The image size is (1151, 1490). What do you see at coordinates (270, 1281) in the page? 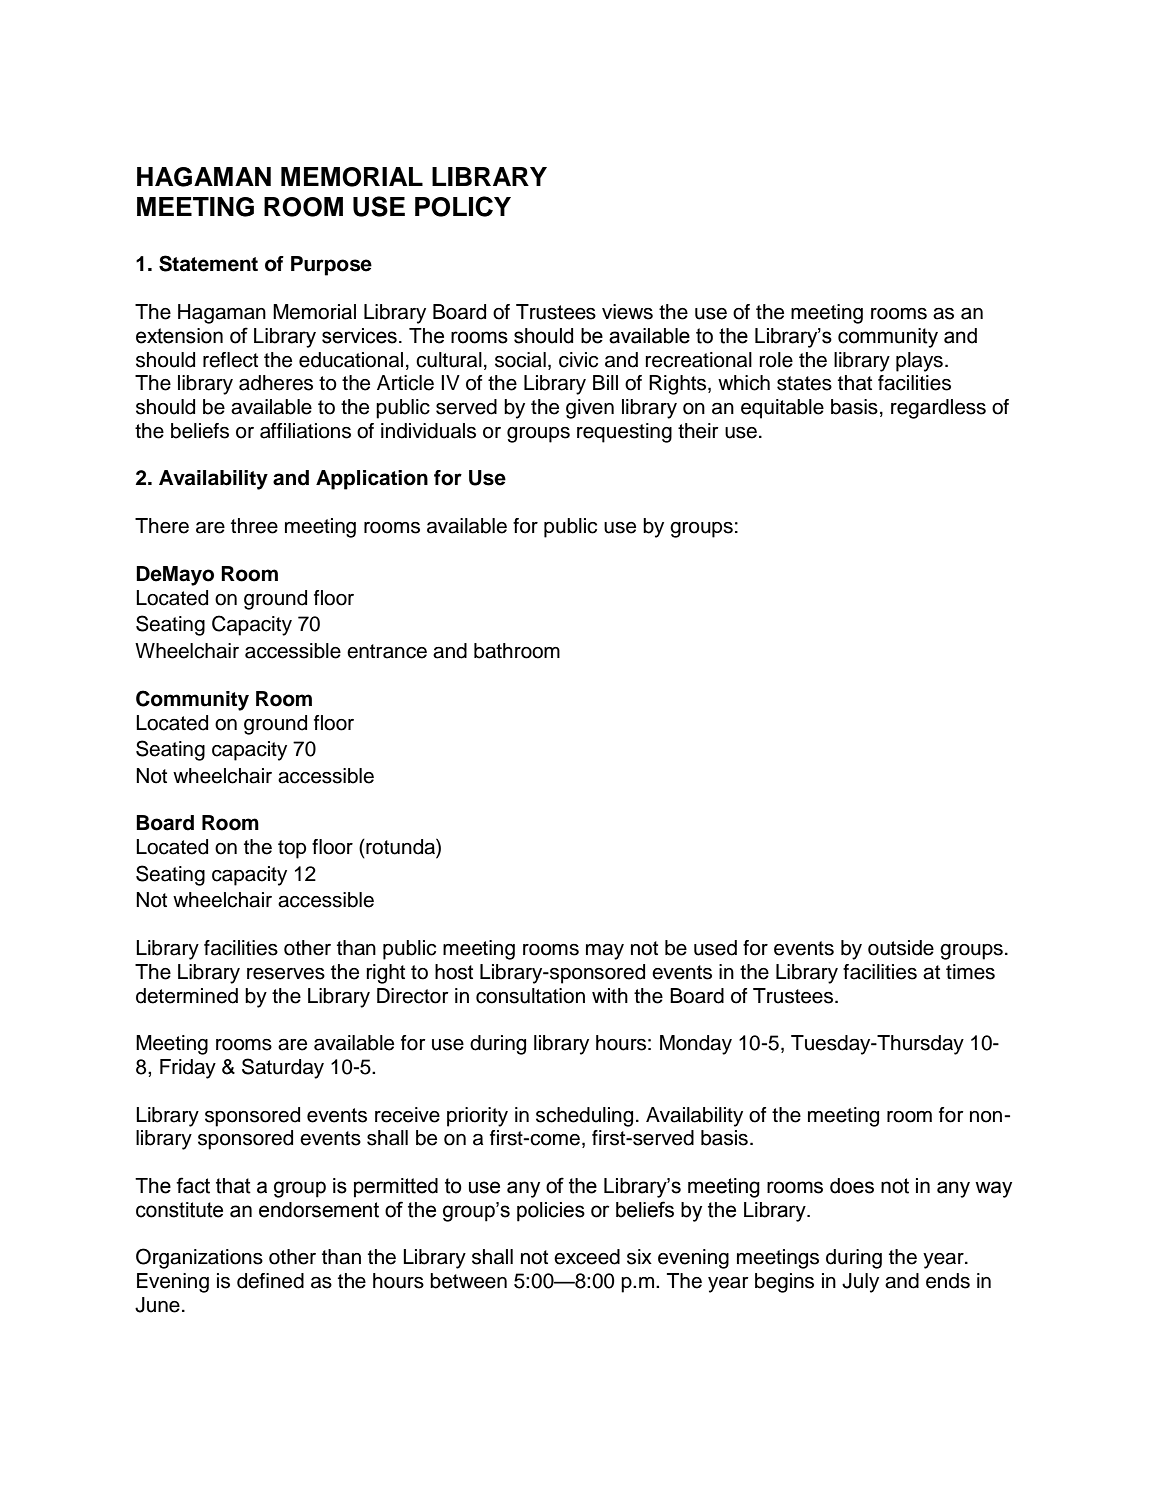
I see `defined` at bounding box center [270, 1281].
